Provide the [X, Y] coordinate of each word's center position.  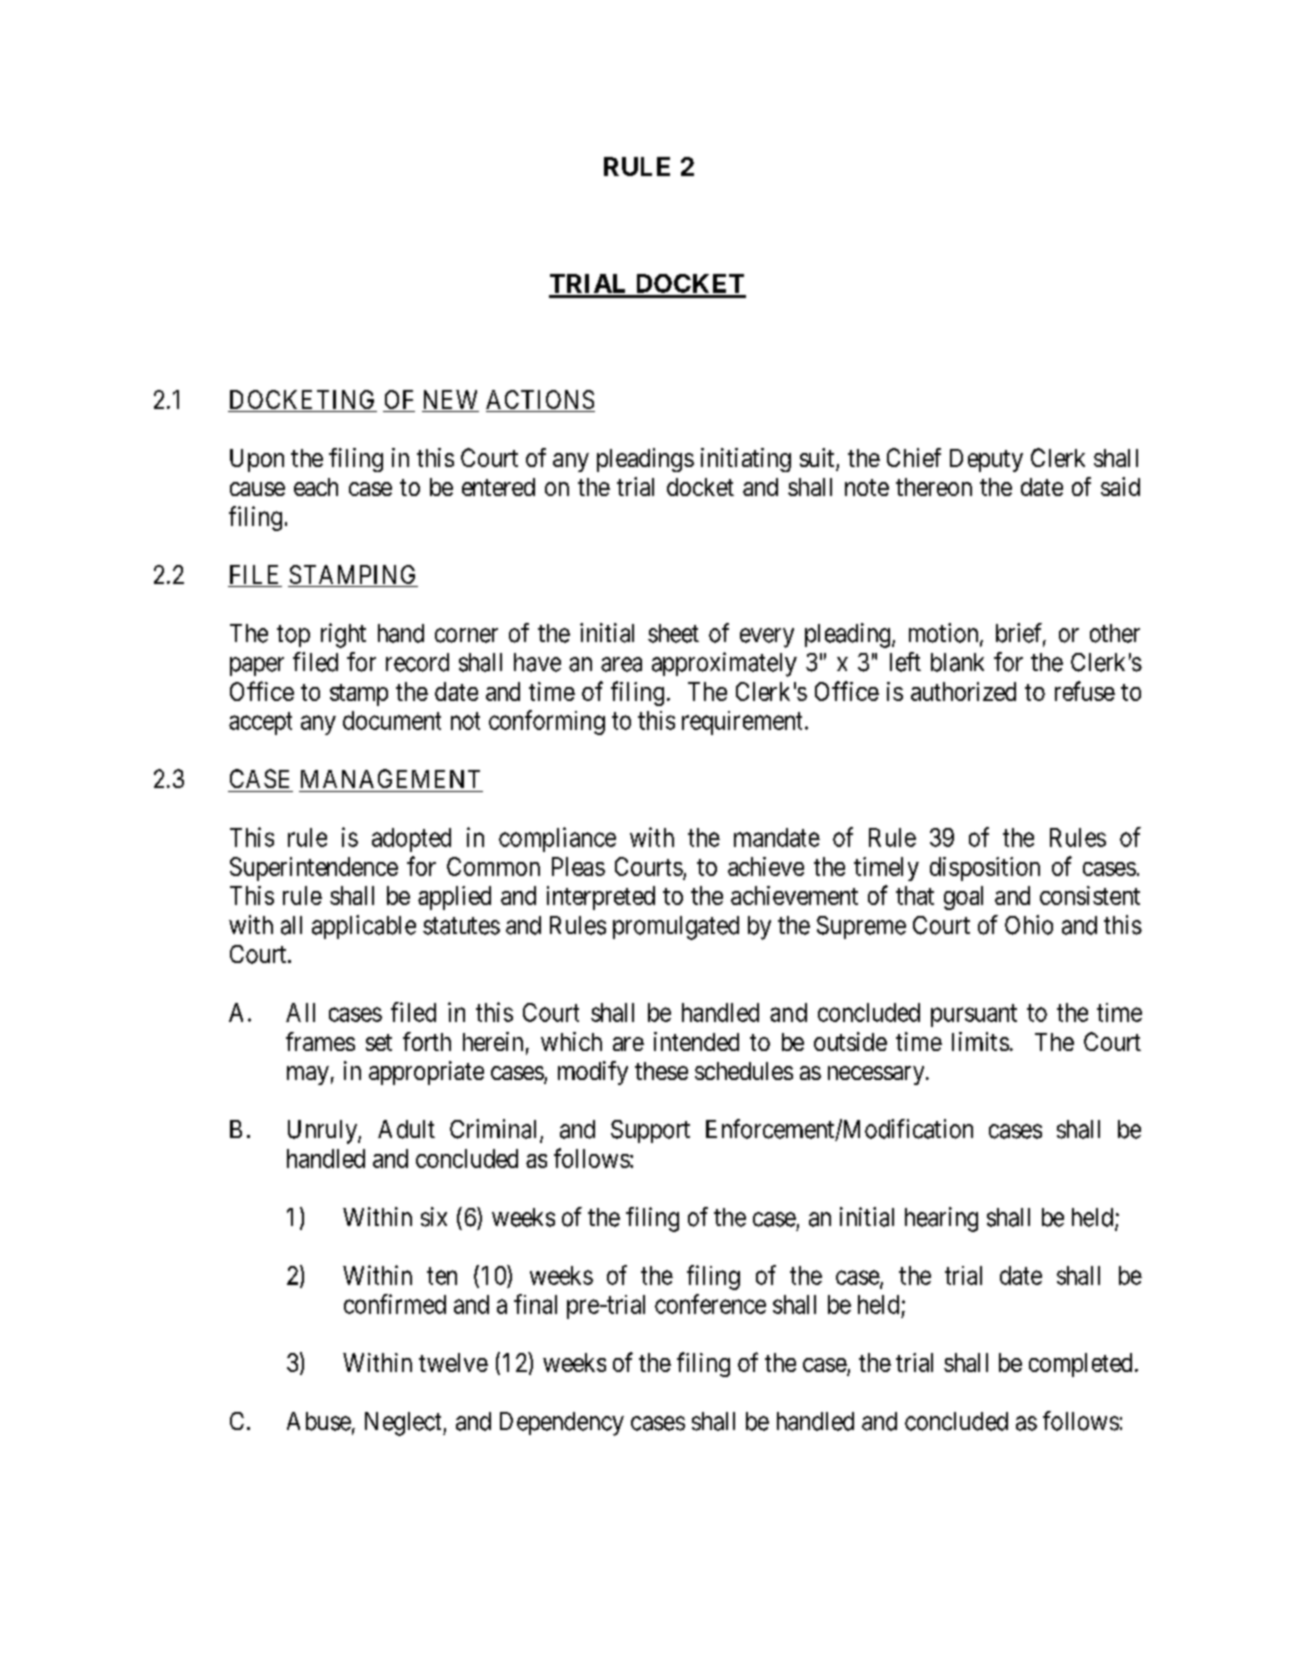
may [308, 1075]
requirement [742, 723]
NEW [450, 399]
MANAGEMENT [390, 778]
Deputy [986, 460]
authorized [963, 691]
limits [980, 1041]
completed [1080, 1365]
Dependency [562, 1424]
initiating [746, 460]
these [661, 1071]
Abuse [319, 1421]
